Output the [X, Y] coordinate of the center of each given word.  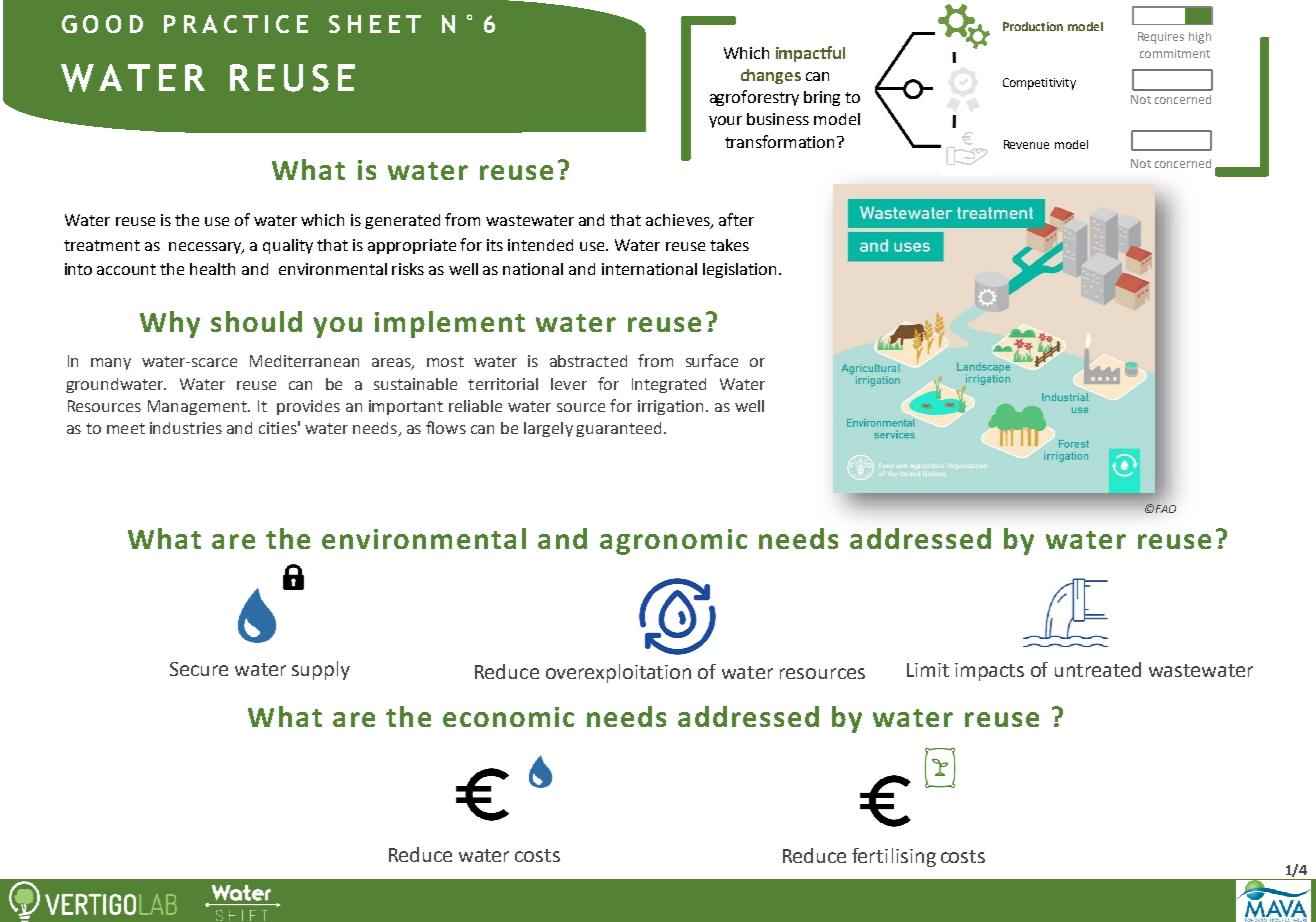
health [212, 269]
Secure [199, 669]
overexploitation [618, 673]
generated [402, 221]
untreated [1098, 669]
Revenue [1026, 144]
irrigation [670, 407]
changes [771, 76]
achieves [679, 221]
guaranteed [618, 429]
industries [186, 428]
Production [1033, 26]
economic [508, 717]
